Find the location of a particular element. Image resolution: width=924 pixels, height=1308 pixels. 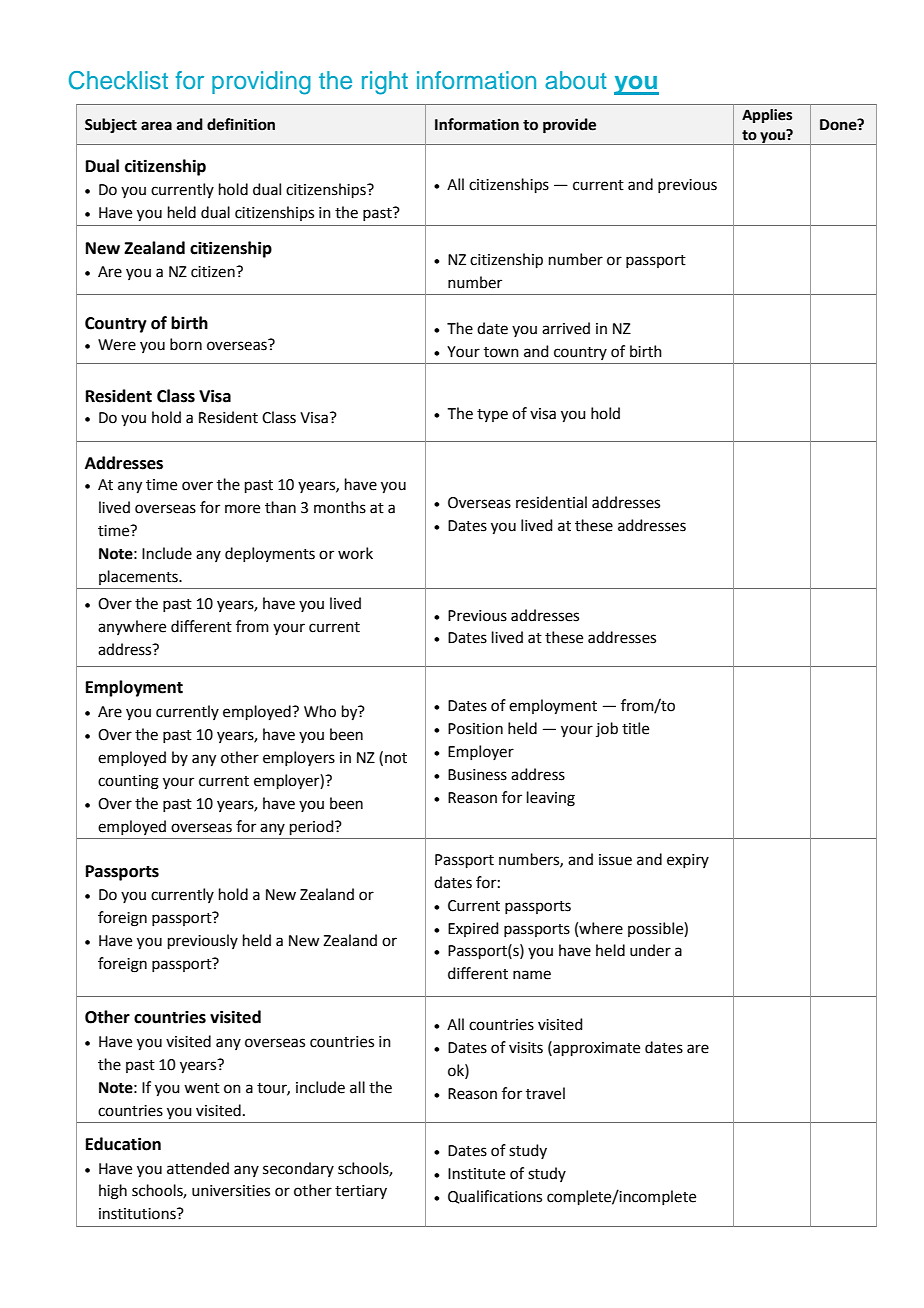

arrived is located at coordinates (566, 328).
